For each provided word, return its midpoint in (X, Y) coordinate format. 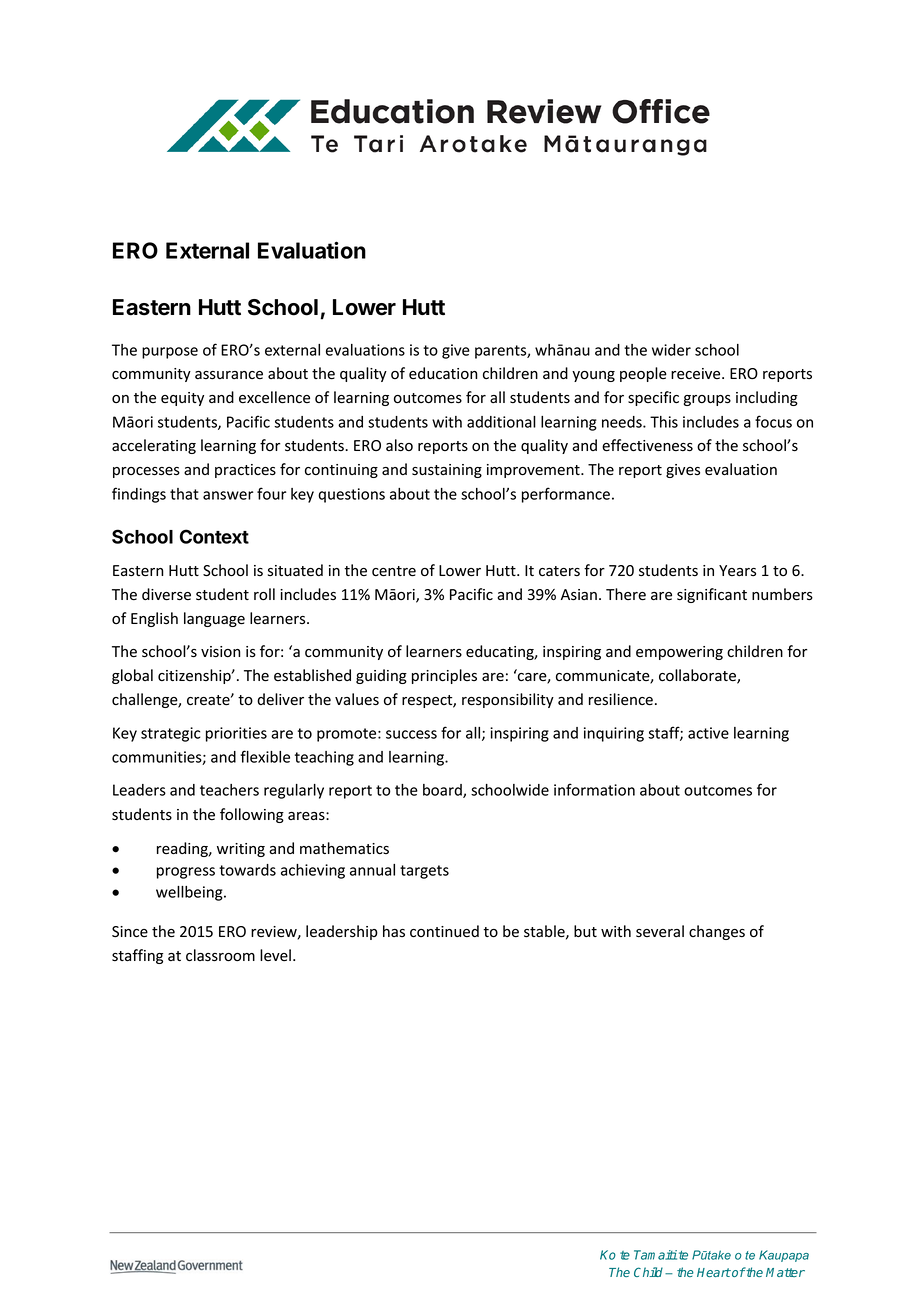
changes (717, 932)
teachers (229, 790)
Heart (714, 1272)
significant (712, 595)
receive (697, 374)
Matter (785, 1272)
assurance (229, 375)
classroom (220, 955)
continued (444, 931)
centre (394, 571)
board (443, 791)
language (214, 619)
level (275, 955)
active (708, 733)
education (443, 373)
